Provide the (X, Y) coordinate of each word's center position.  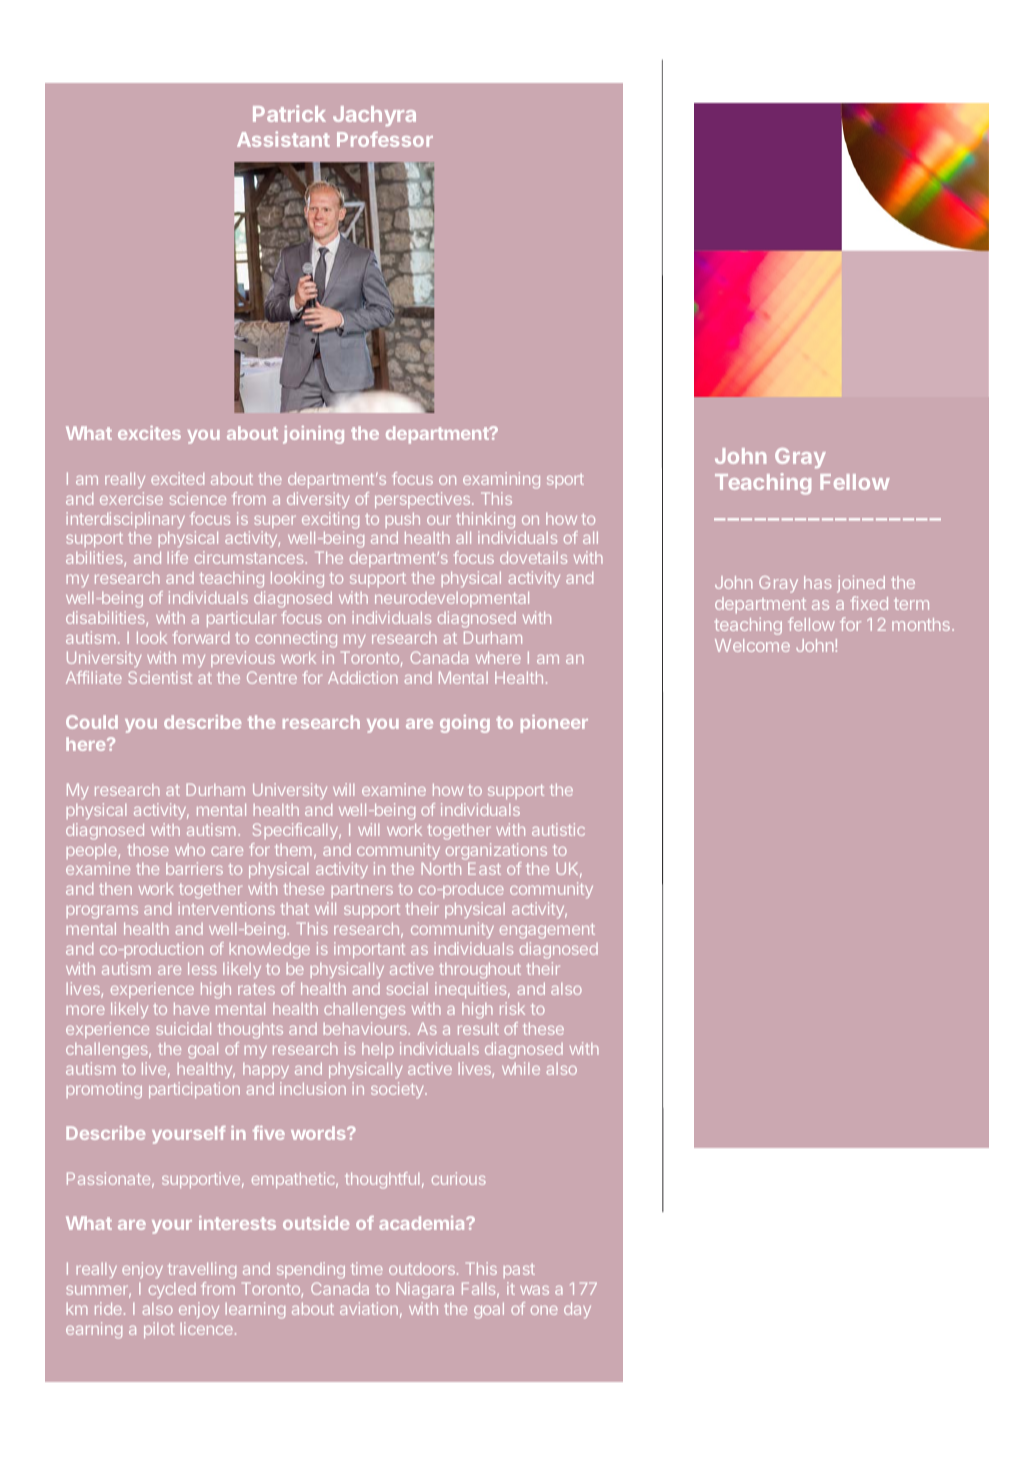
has (817, 582)
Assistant (283, 139)
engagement (547, 931)
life (178, 557)
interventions (226, 908)
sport (565, 480)
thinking (485, 522)
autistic (558, 829)
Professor (385, 139)
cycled (172, 1290)
